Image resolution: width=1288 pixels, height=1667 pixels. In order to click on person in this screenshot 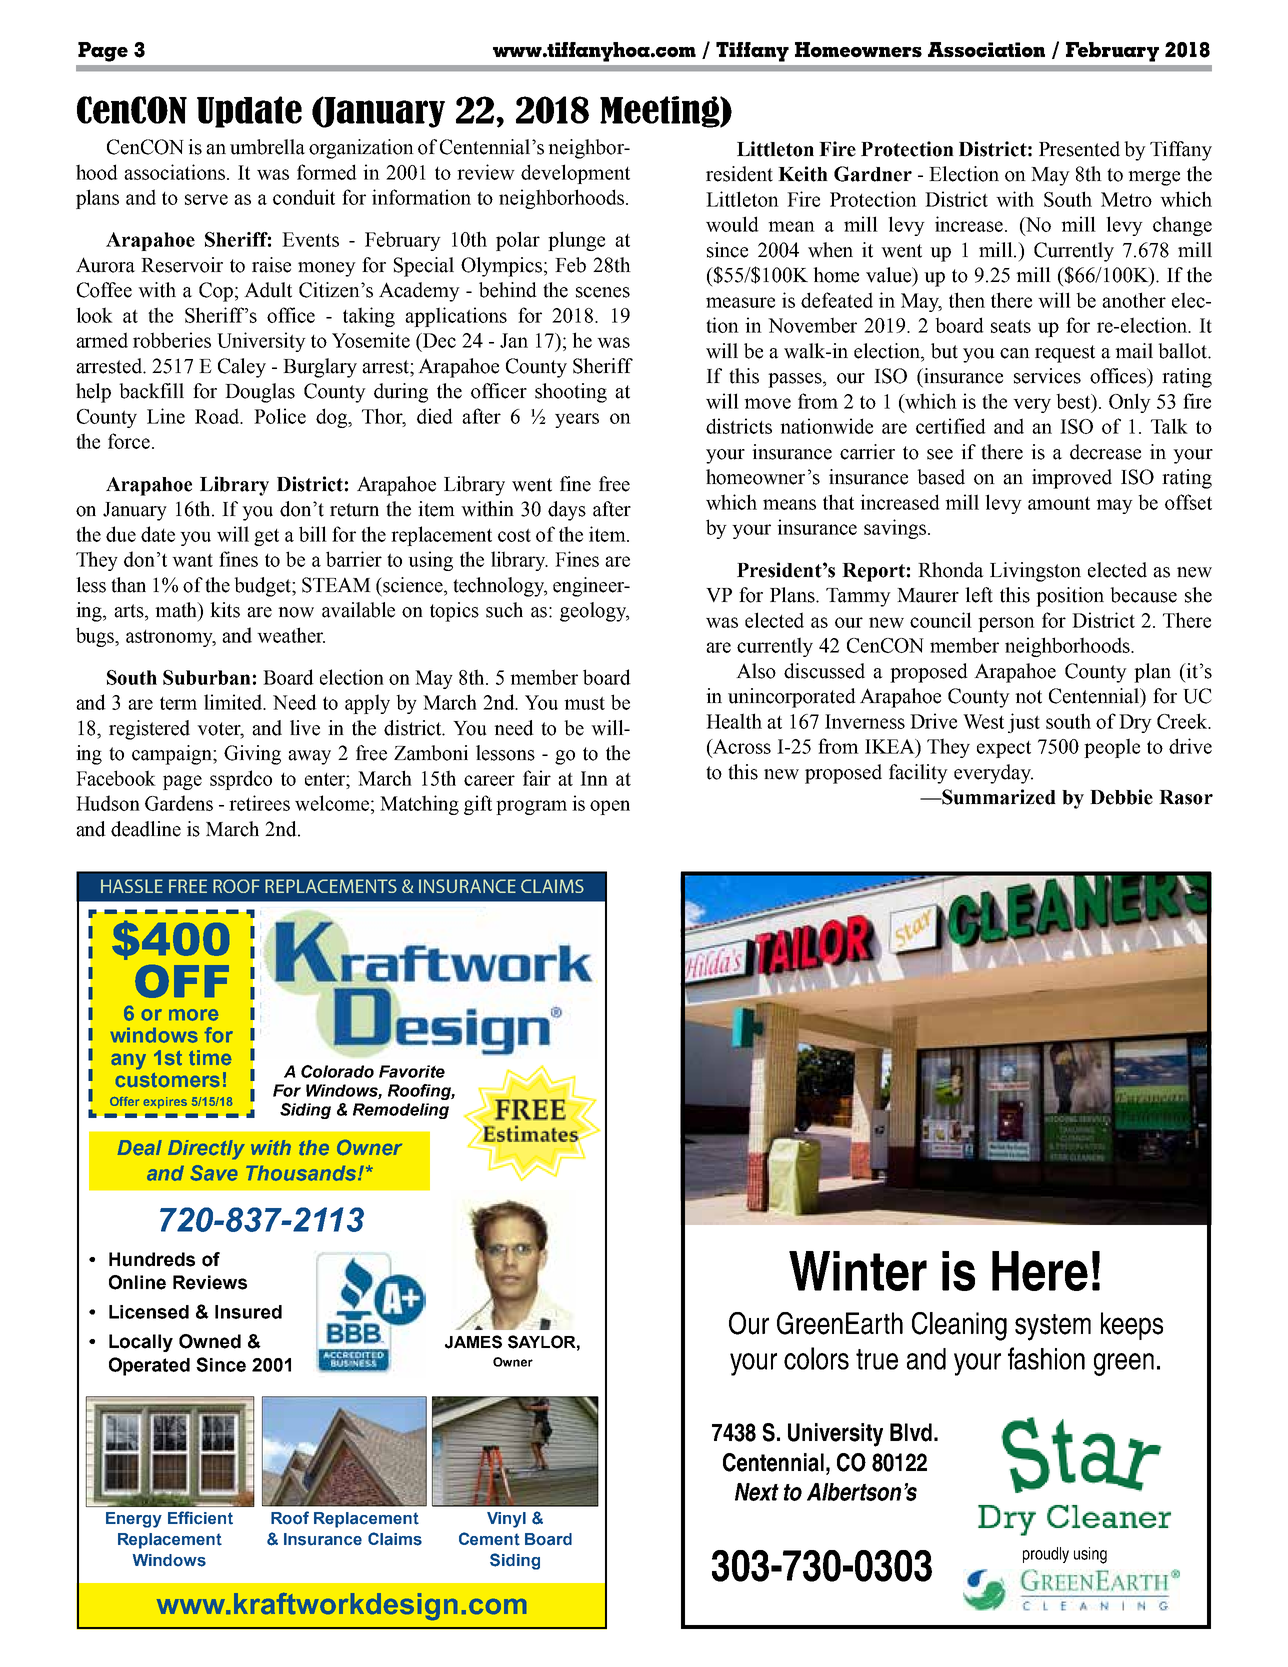, I will do `click(1006, 624)`.
